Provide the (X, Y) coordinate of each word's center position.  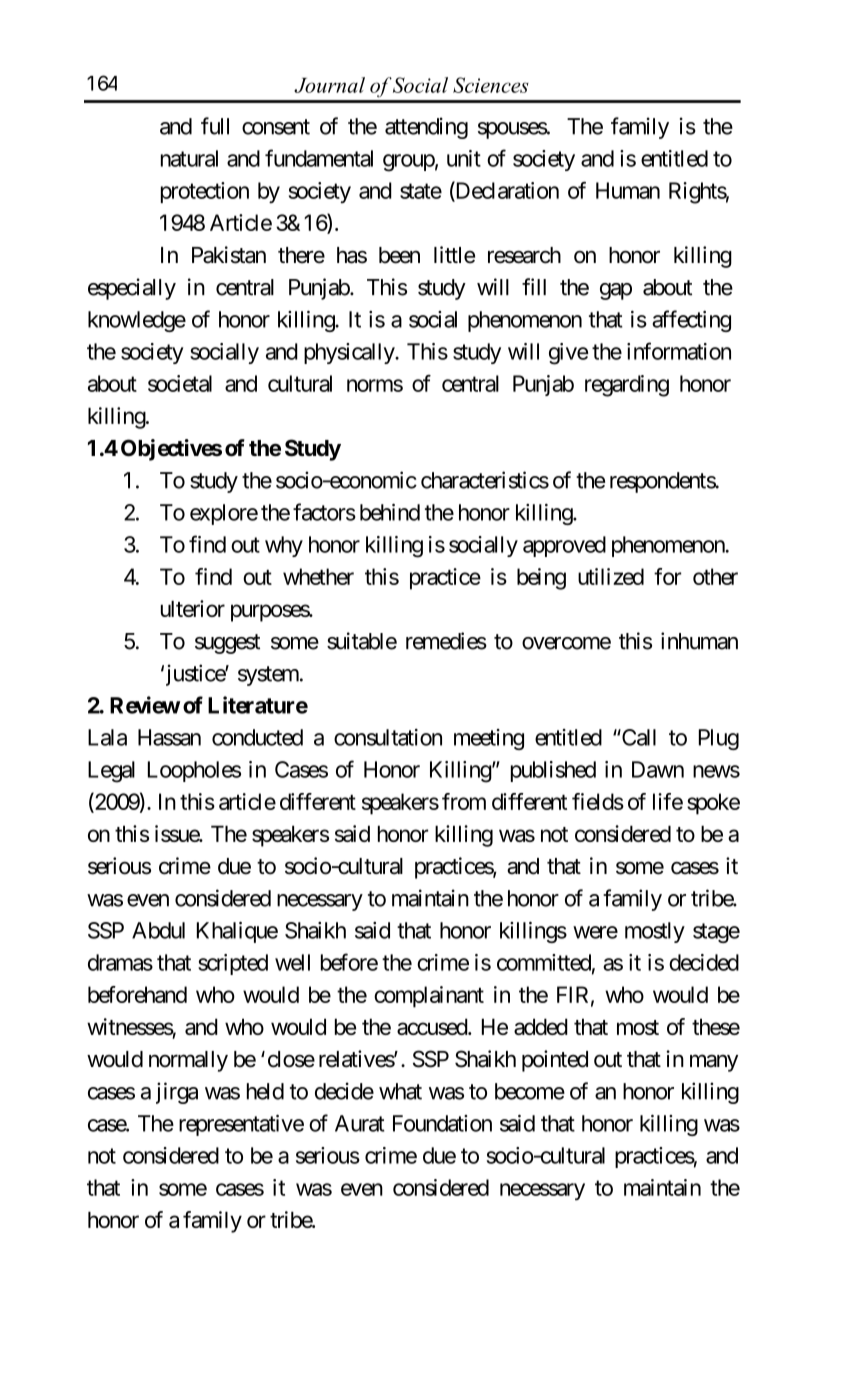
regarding (627, 386)
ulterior (193, 608)
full (215, 126)
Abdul (158, 930)
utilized (611, 576)
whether (318, 576)
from (464, 801)
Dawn (658, 769)
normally (188, 1061)
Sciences (491, 85)
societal (180, 383)
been (399, 255)
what (400, 1091)
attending (426, 128)
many (714, 1063)
